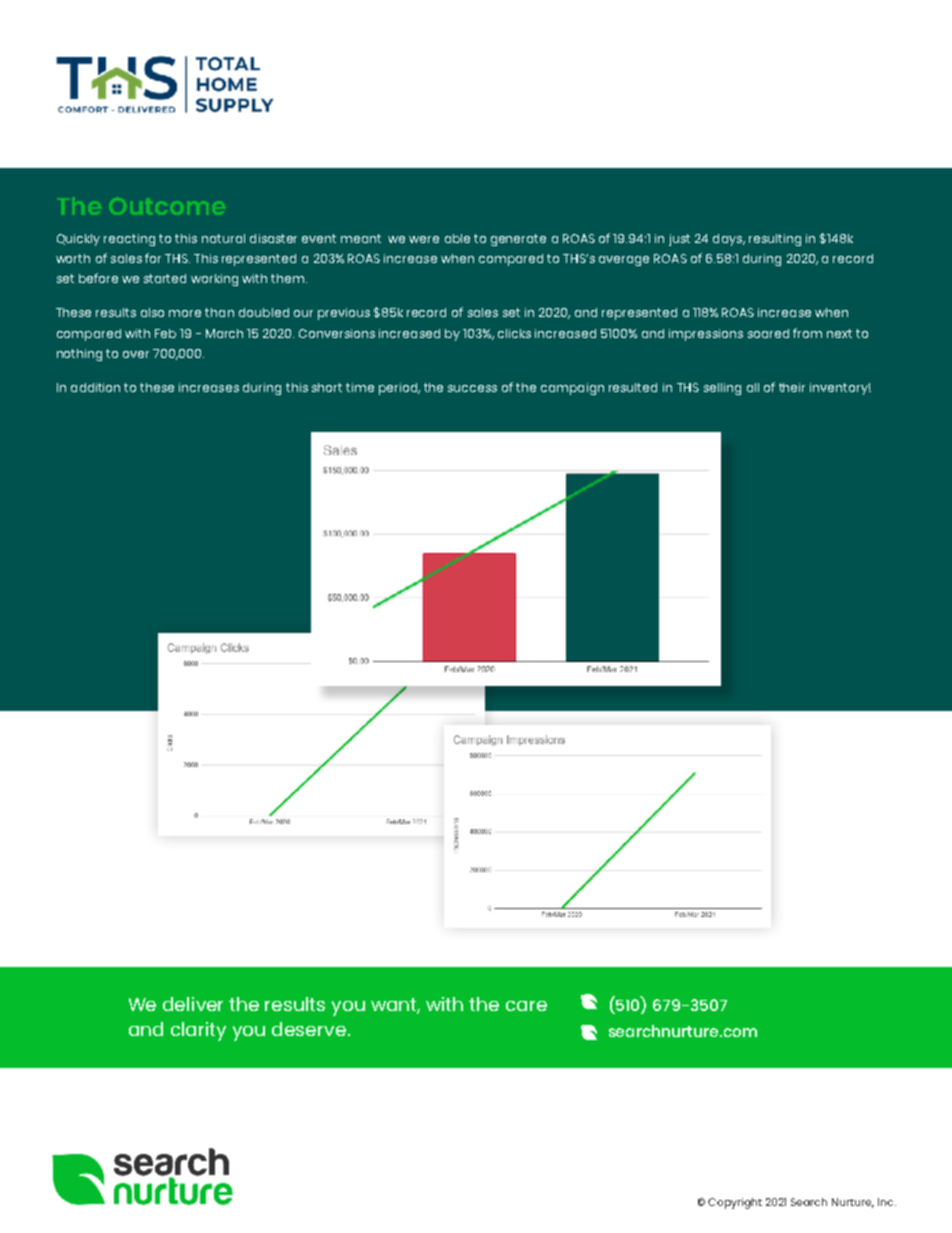 The width and height of the screenshot is (952, 1233). I want to click on deserve, so click(309, 1029).
